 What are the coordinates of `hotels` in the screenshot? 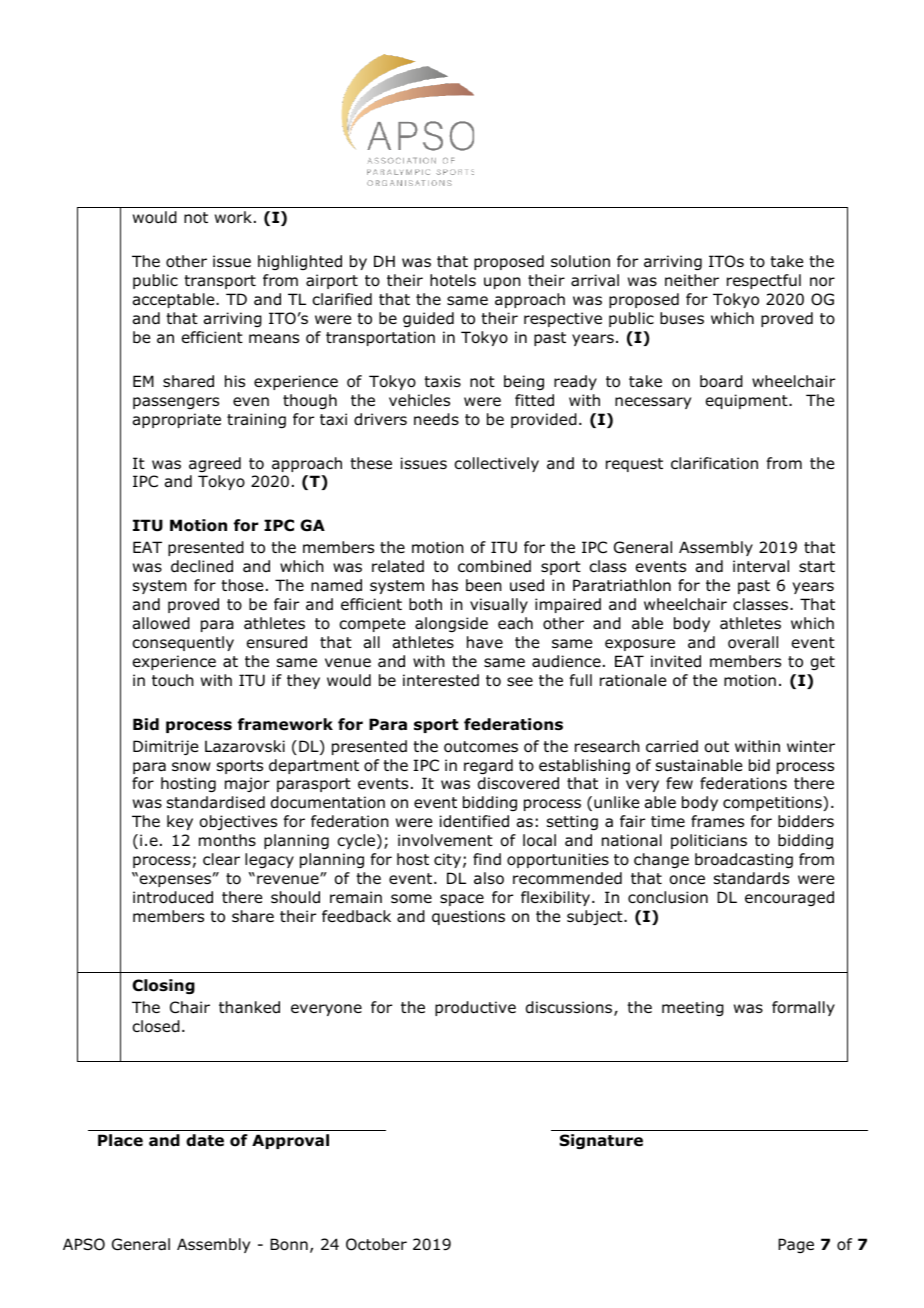 It's located at (453, 280).
